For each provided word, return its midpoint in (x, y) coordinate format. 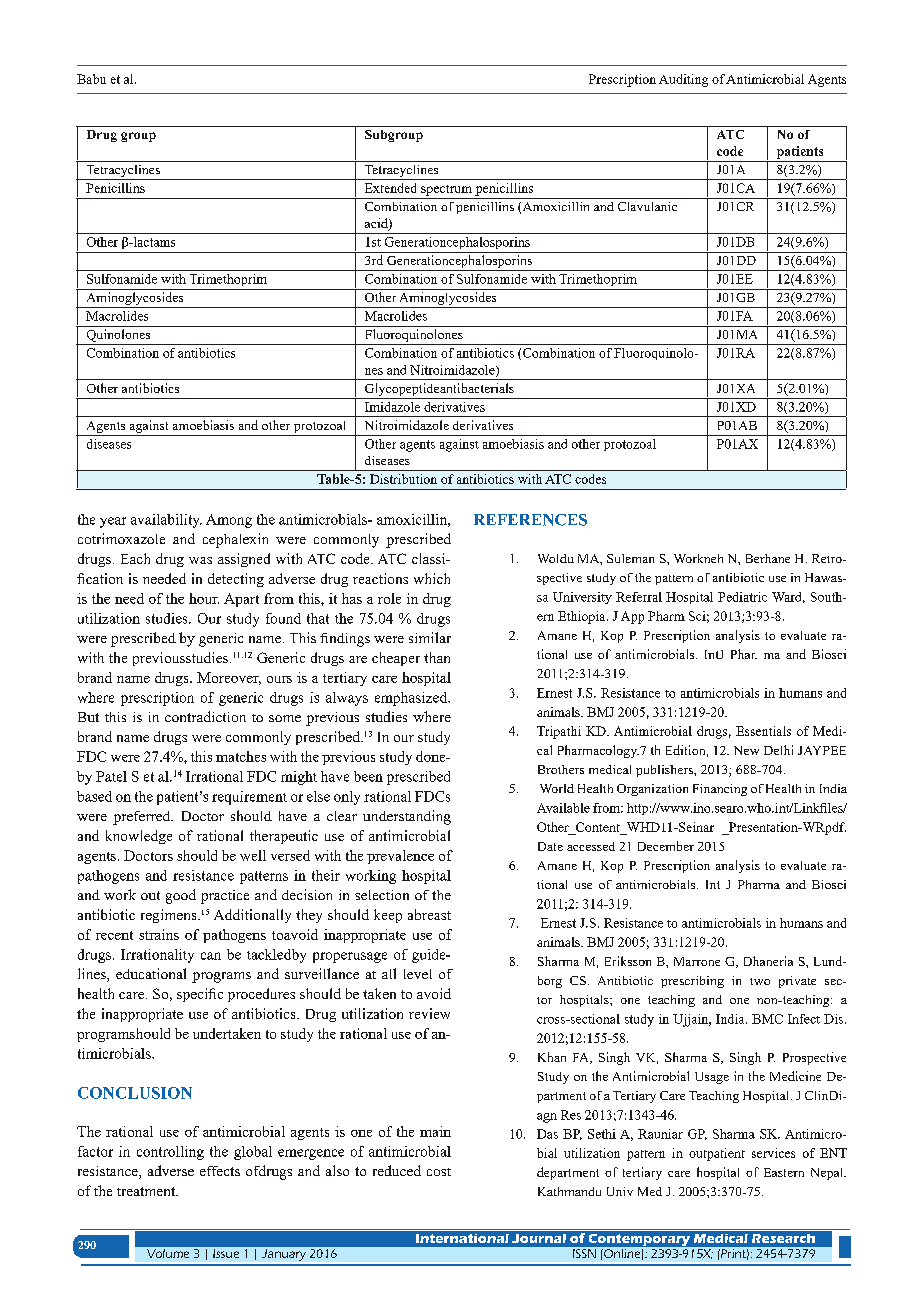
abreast (429, 914)
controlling (170, 1153)
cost (439, 1172)
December (666, 846)
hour (204, 598)
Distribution (403, 479)
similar (430, 637)
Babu (91, 79)
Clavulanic (647, 206)
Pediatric (742, 597)
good (181, 896)
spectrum (446, 190)
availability (166, 521)
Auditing (683, 80)
